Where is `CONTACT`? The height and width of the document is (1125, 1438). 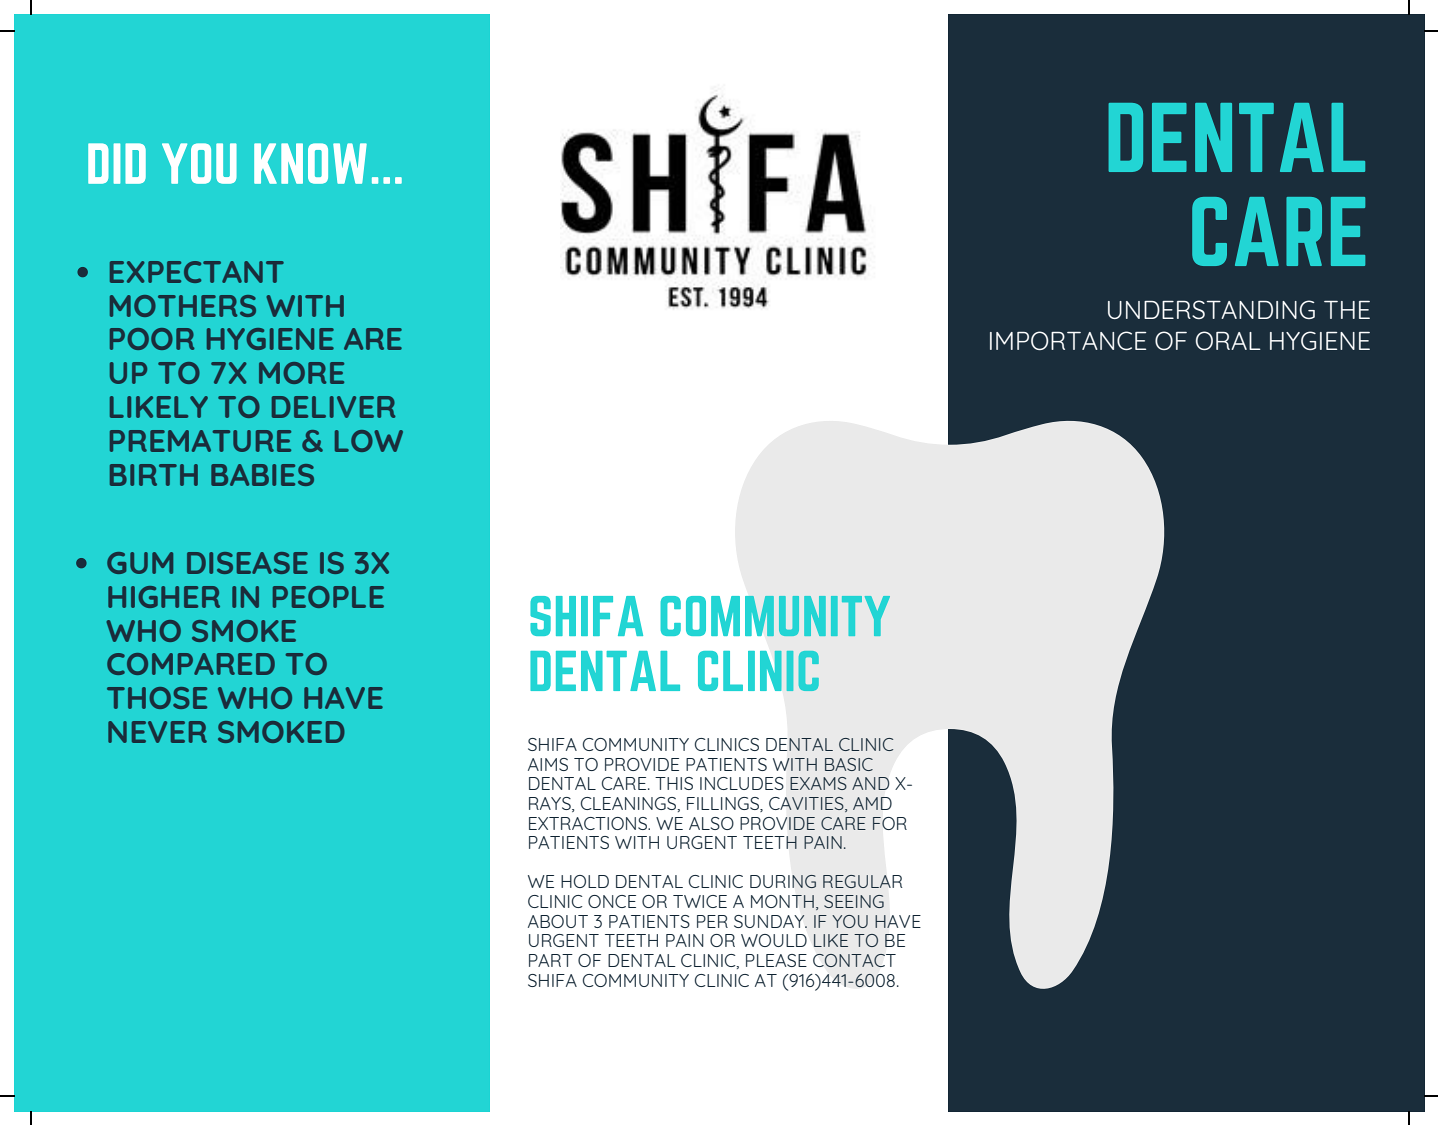
CONTACT is located at coordinates (854, 960).
